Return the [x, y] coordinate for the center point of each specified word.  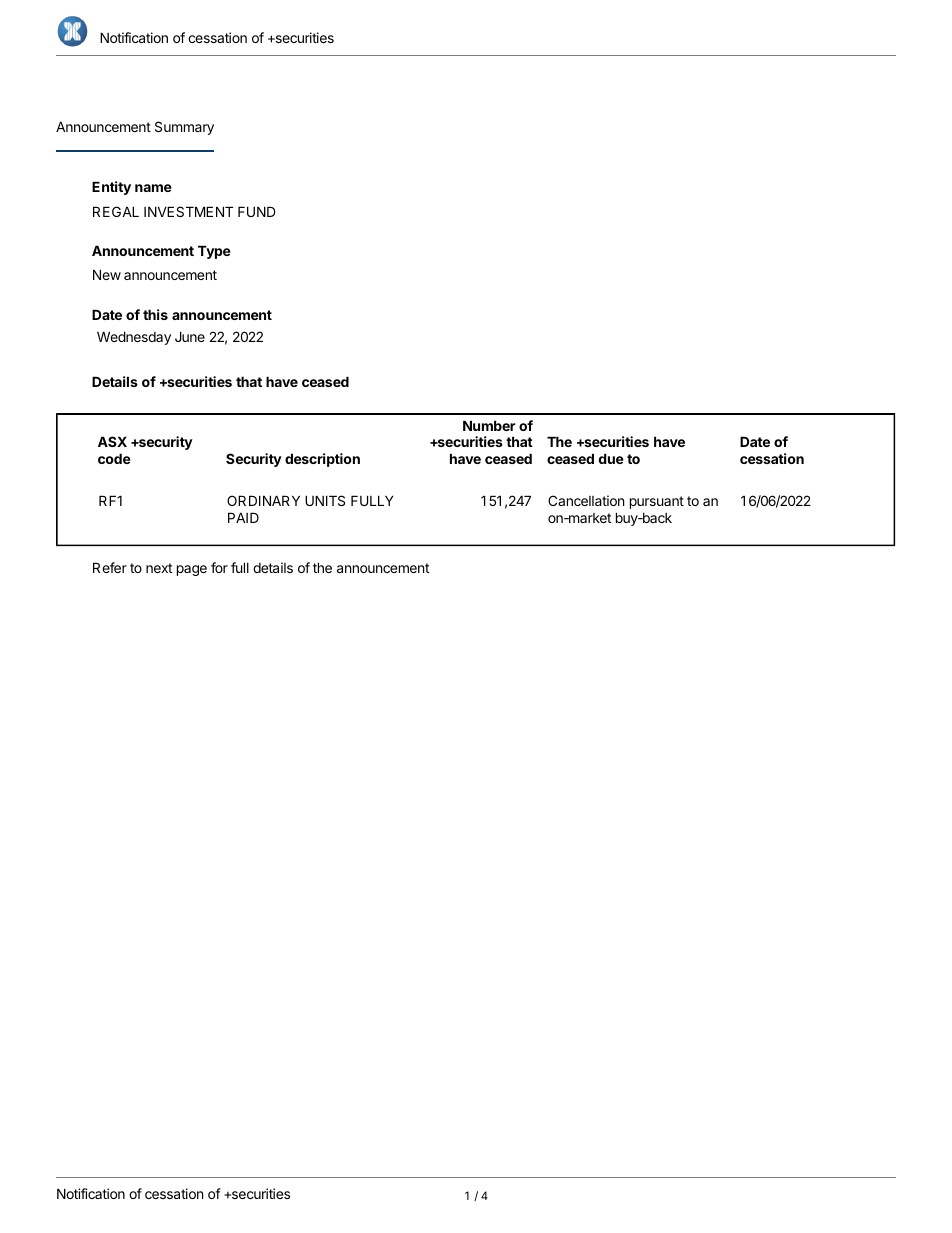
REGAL [116, 211]
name [153, 188]
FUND [257, 211]
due [611, 458]
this [155, 314]
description [322, 460]
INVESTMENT [188, 211]
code [114, 458]
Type [214, 252]
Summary [184, 128]
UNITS [325, 500]
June [190, 336]
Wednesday [134, 338]
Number [489, 425]
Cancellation [586, 500]
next [159, 568]
